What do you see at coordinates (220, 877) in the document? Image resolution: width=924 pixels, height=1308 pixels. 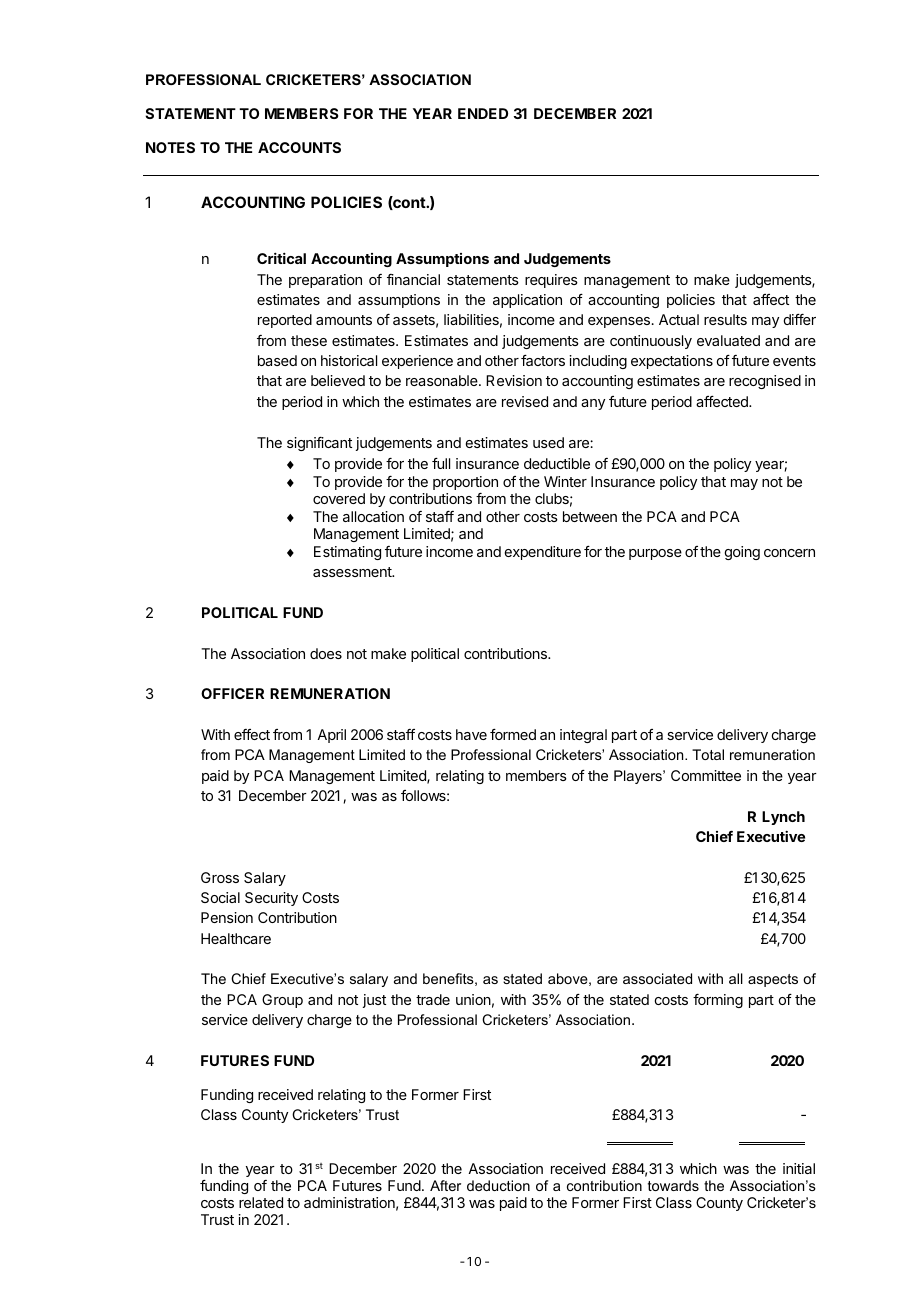 I see `Gross` at bounding box center [220, 877].
